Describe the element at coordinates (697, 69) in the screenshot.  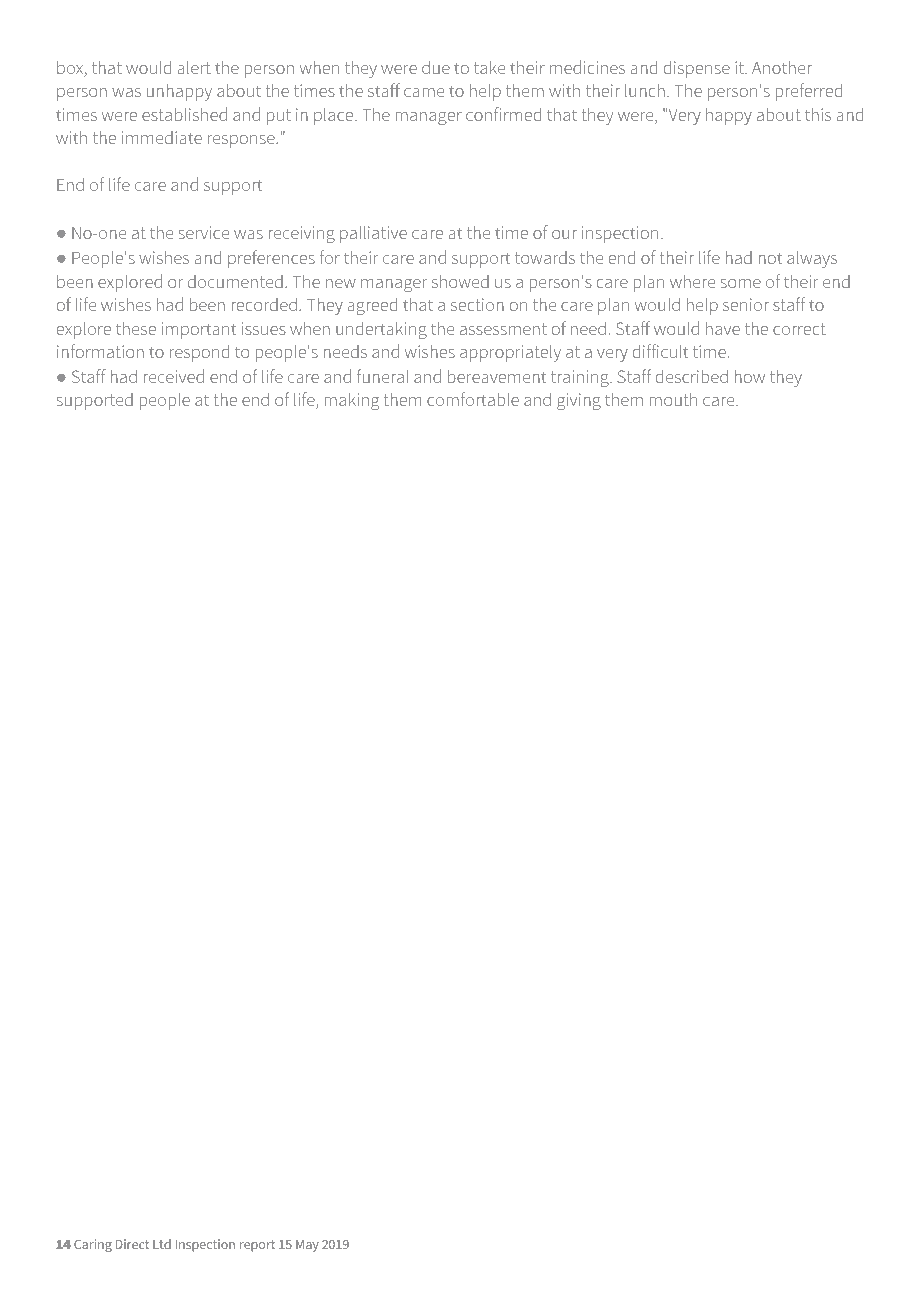
I see `dispense` at that location.
